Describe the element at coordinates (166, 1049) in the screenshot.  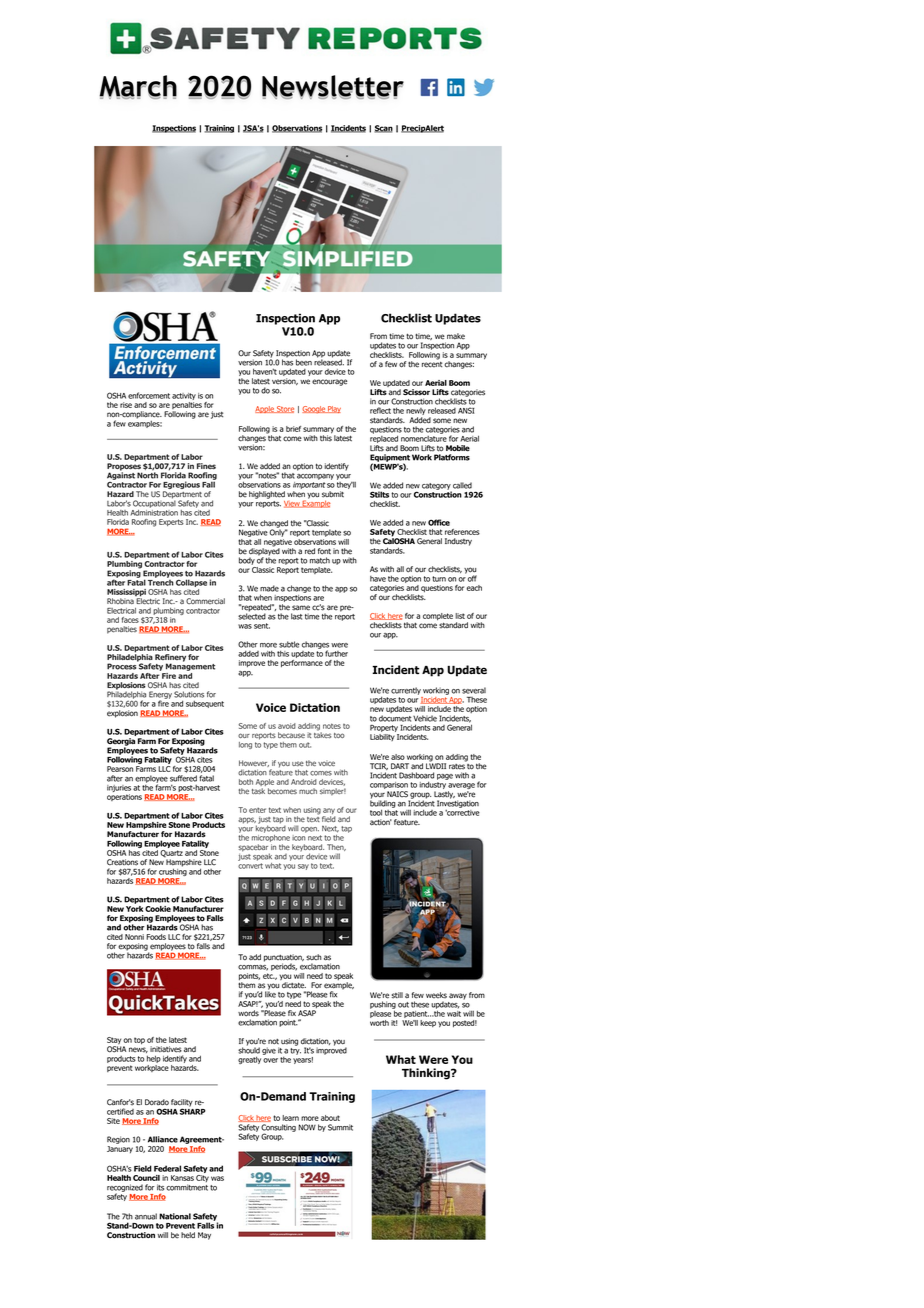
I see `initiatives` at that location.
